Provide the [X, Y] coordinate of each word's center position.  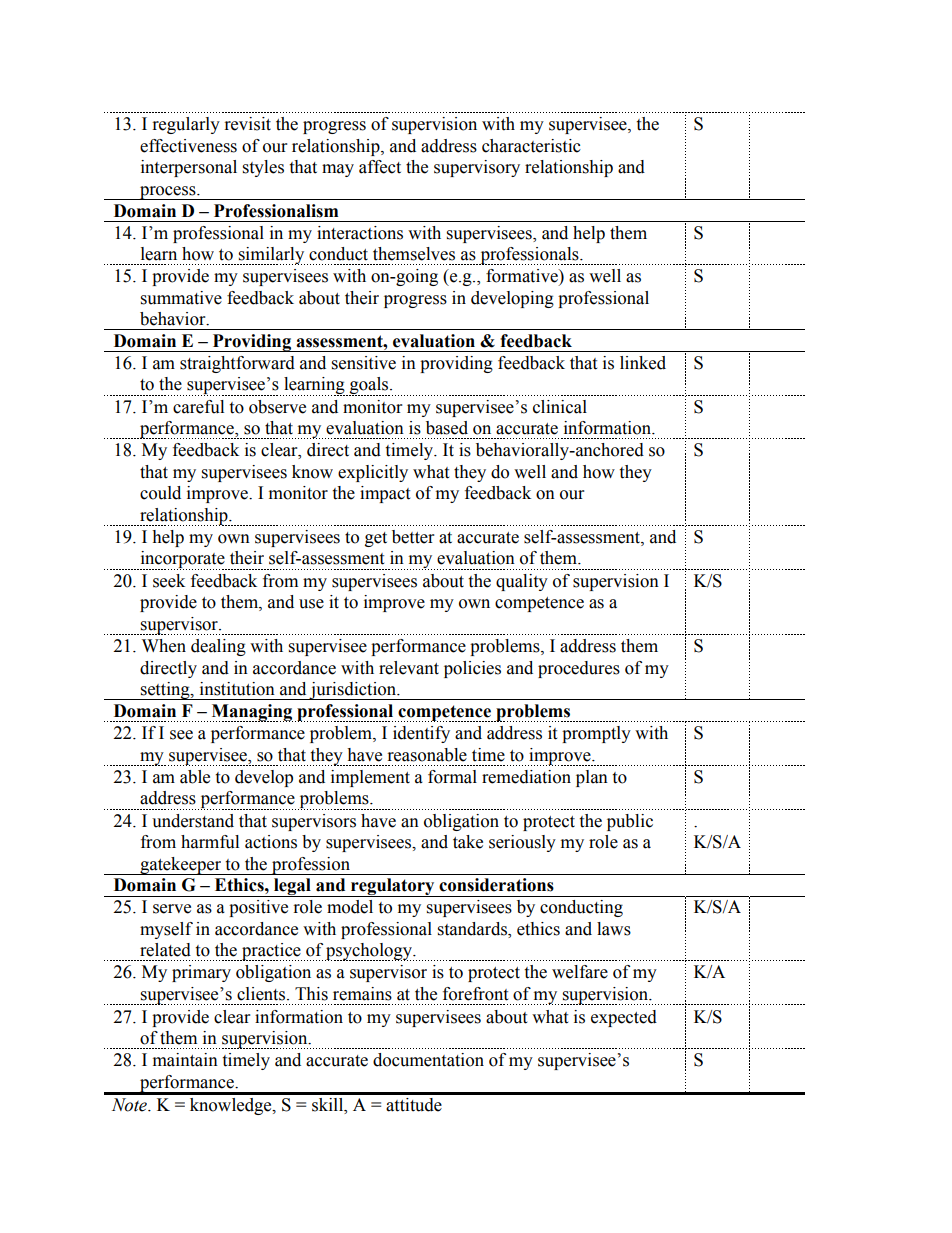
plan [592, 778]
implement [370, 778]
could [160, 493]
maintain [185, 1060]
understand [193, 821]
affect [380, 167]
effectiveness [188, 146]
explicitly [373, 473]
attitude [414, 1105]
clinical [560, 407]
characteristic [531, 146]
